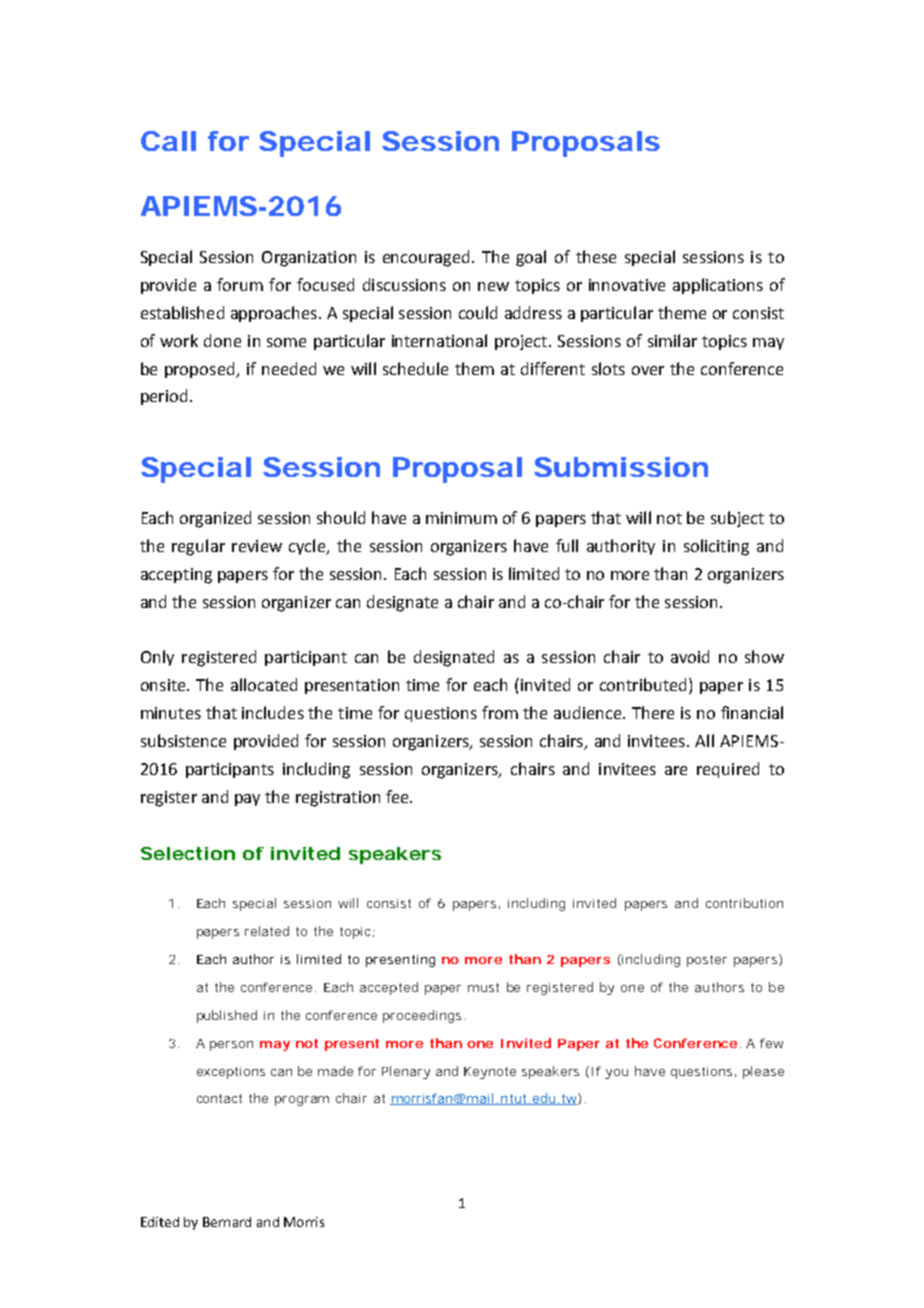 Image resolution: width=924 pixels, height=1308 pixels. What do you see at coordinates (500, 712) in the screenshot?
I see `from` at bounding box center [500, 712].
